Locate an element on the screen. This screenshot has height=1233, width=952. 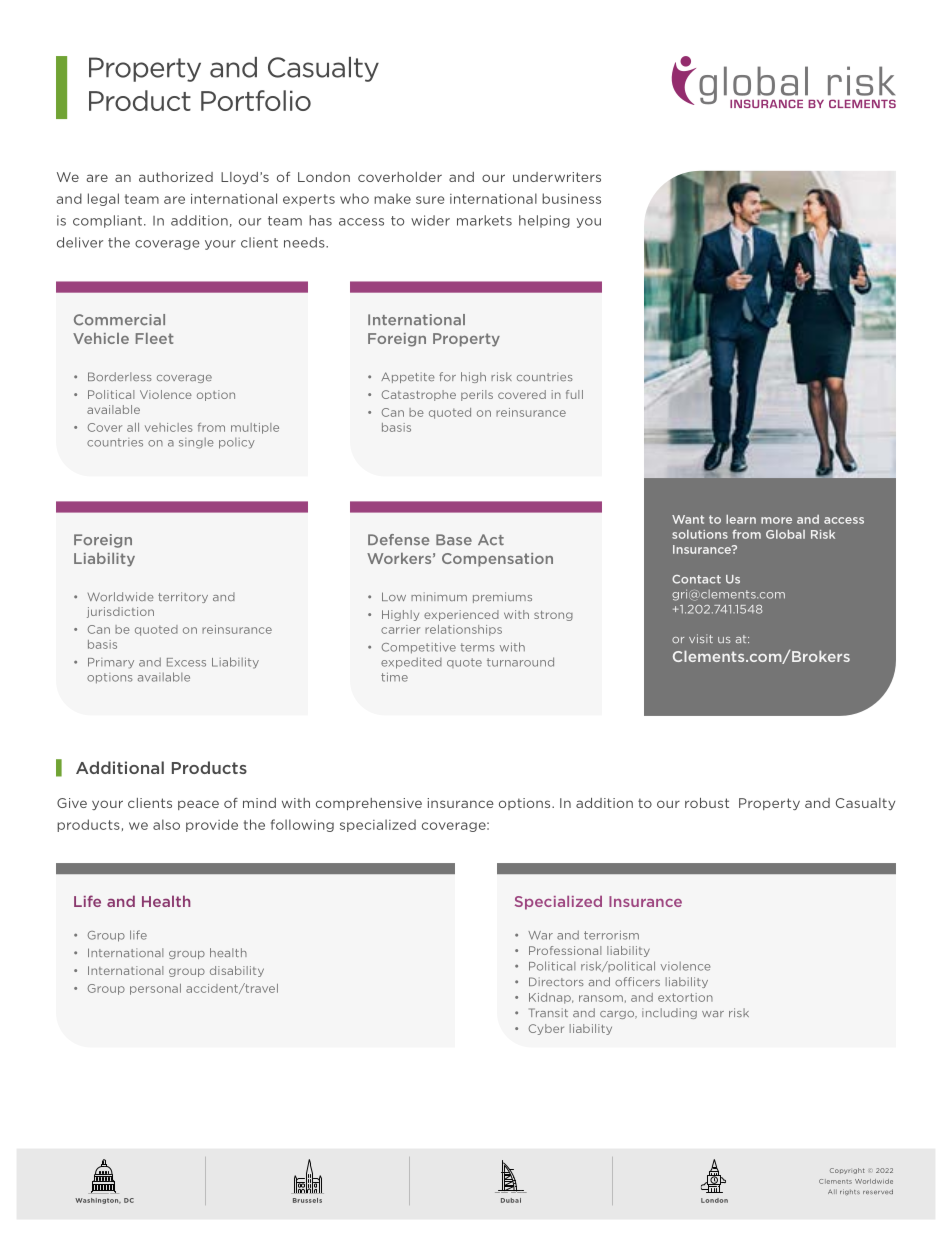
authorized is located at coordinates (176, 177).
